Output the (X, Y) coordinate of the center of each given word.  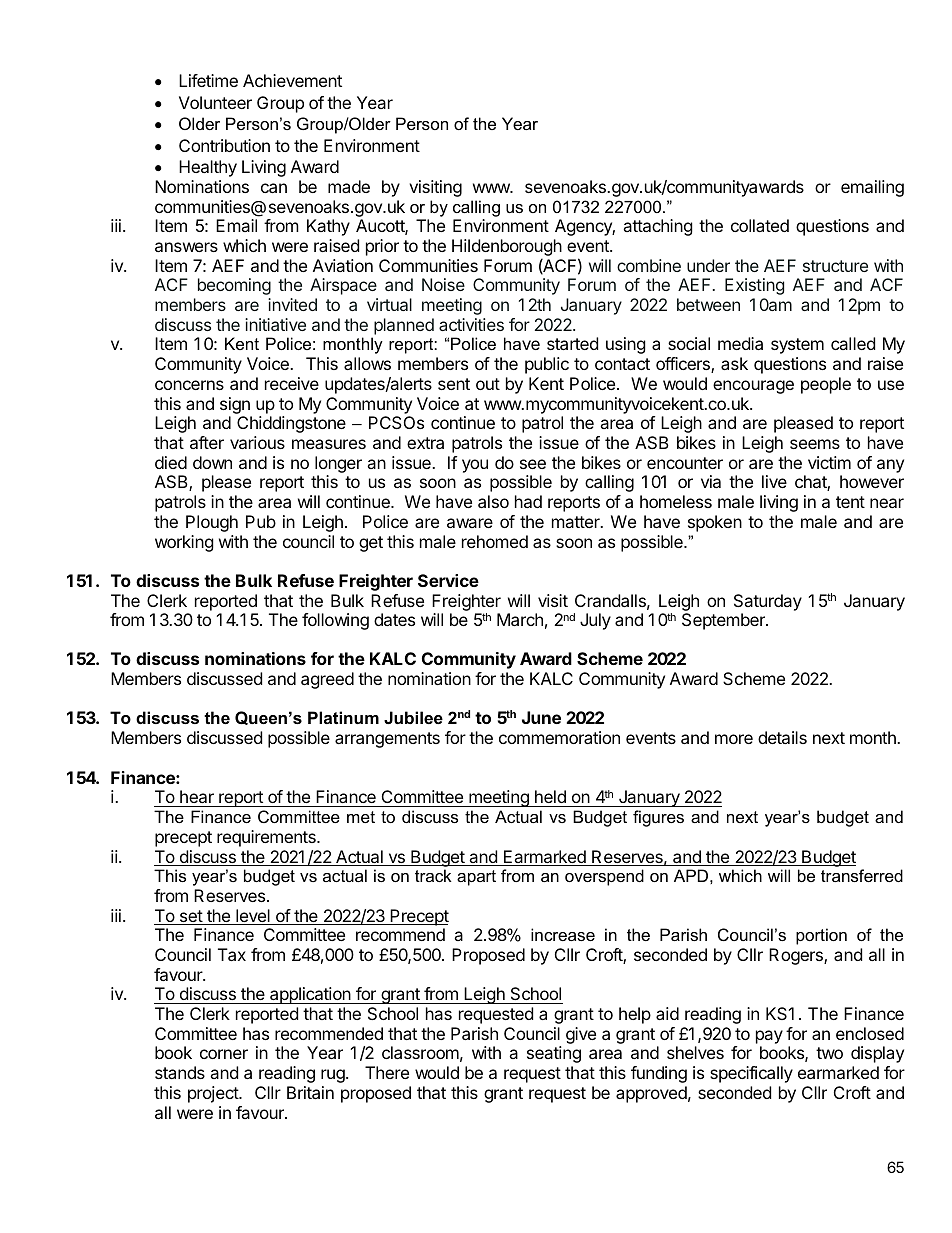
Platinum (343, 717)
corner (224, 1054)
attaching (658, 227)
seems (815, 444)
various (257, 442)
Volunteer (215, 102)
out (488, 384)
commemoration (559, 737)
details (782, 737)
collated (760, 225)
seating (554, 1054)
